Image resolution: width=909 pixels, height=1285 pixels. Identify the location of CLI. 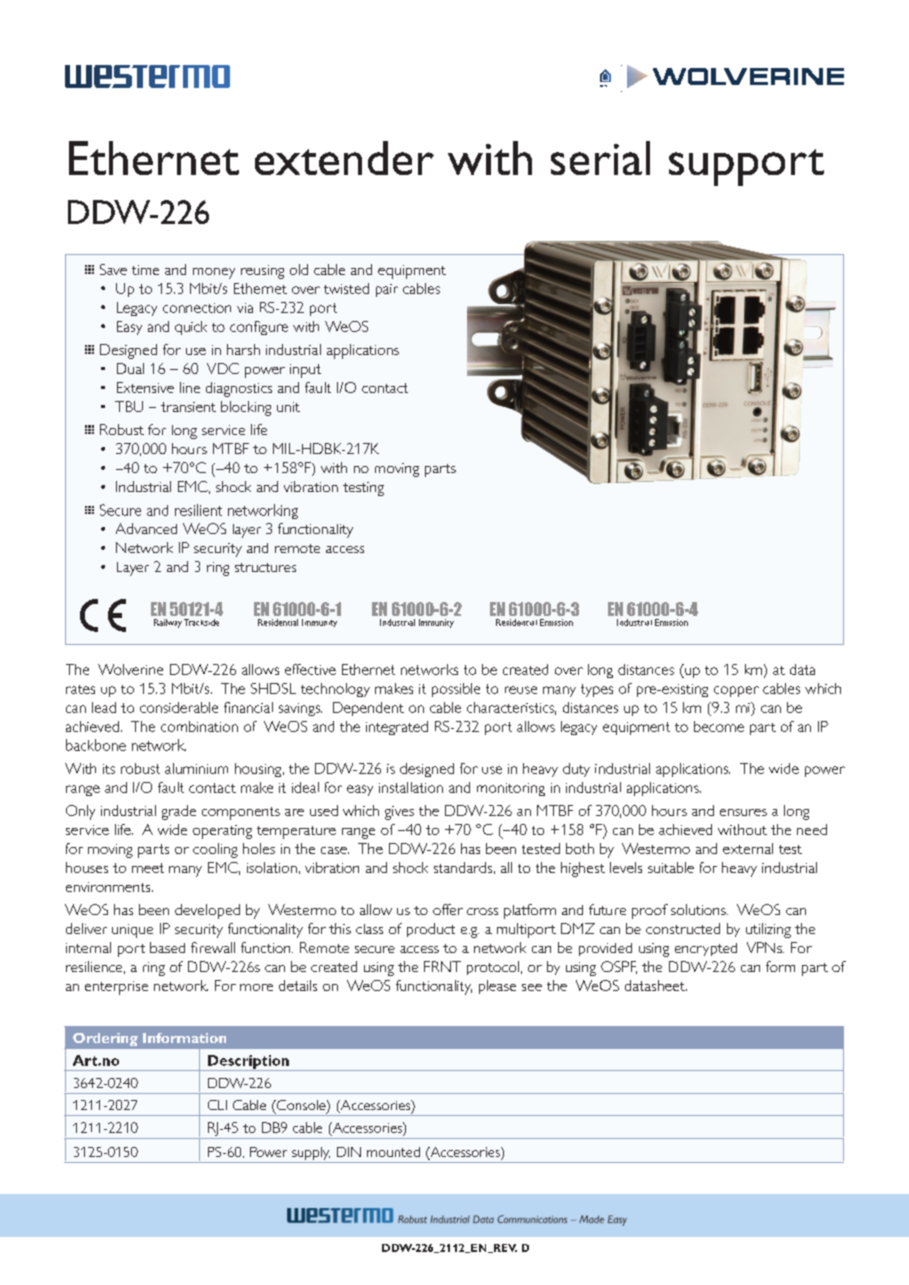
(217, 1105).
